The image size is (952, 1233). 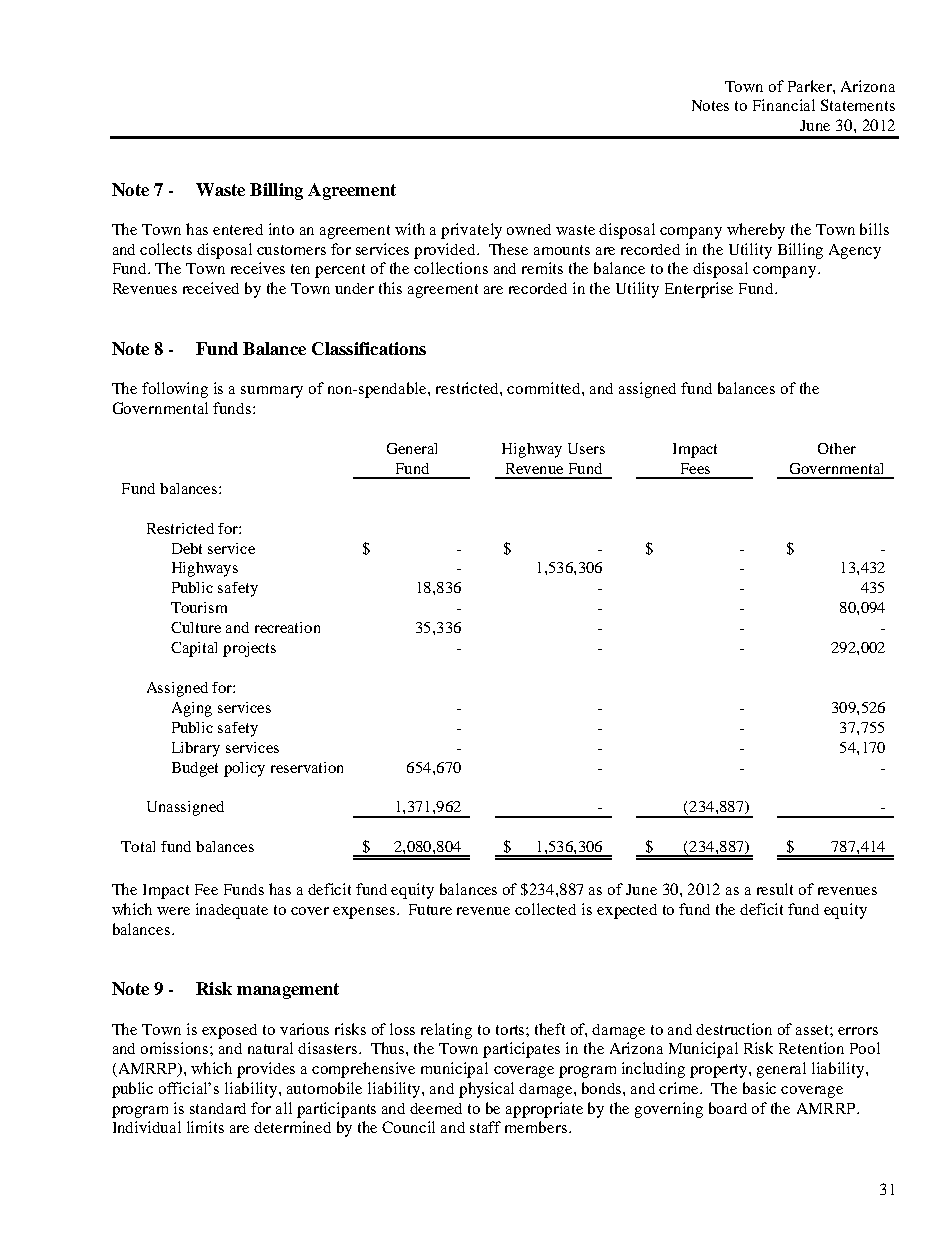 I want to click on owned, so click(x=529, y=229).
